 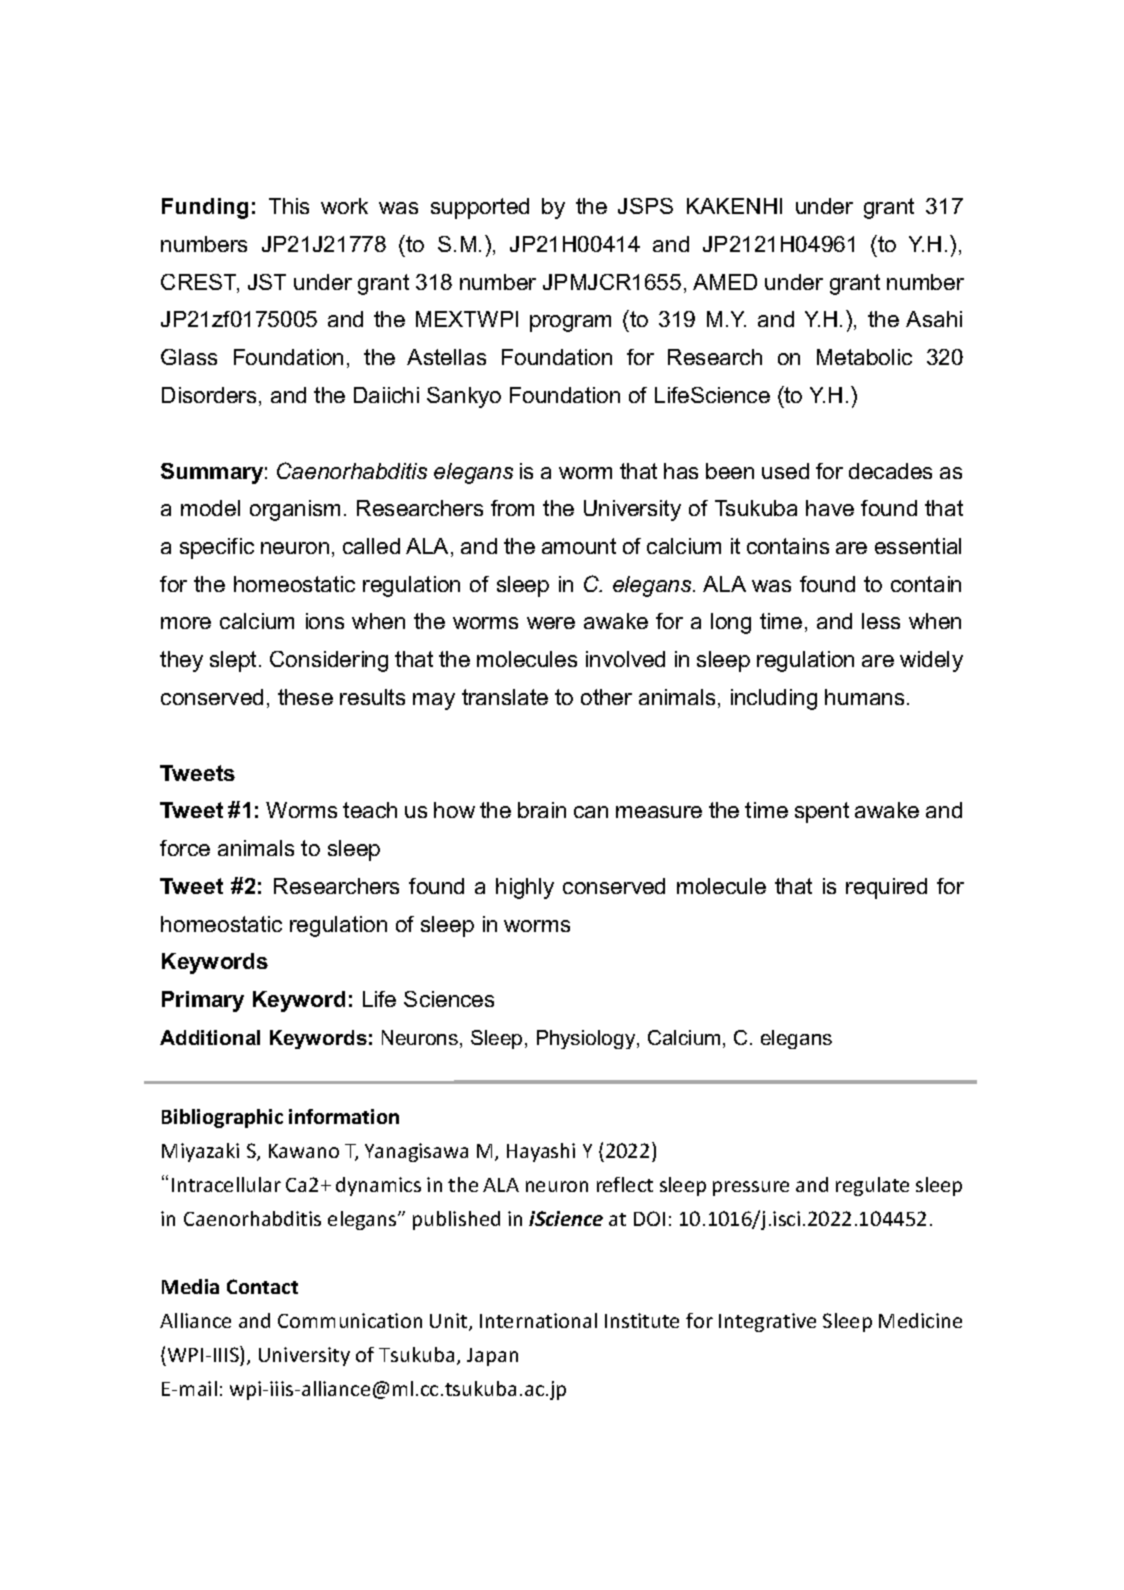 I want to click on Contact, so click(x=262, y=1286).
